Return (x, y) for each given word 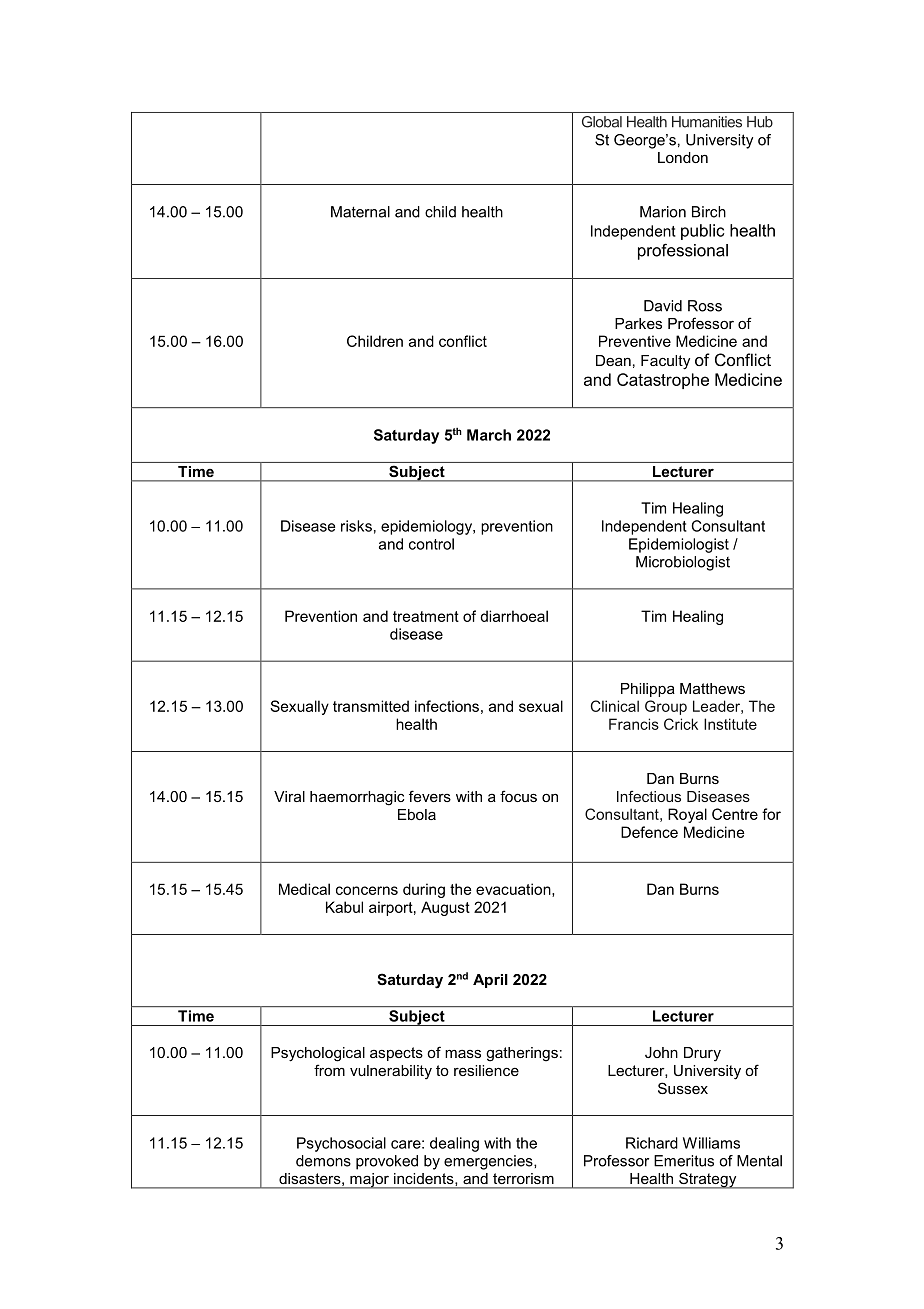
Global (602, 122)
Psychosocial (341, 1144)
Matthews (712, 688)
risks (356, 526)
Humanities (707, 122)
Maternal (360, 212)
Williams (711, 1143)
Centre (735, 814)
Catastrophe (663, 381)
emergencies (489, 1162)
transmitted (371, 706)
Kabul (344, 907)
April (490, 981)
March (489, 435)
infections (447, 706)
